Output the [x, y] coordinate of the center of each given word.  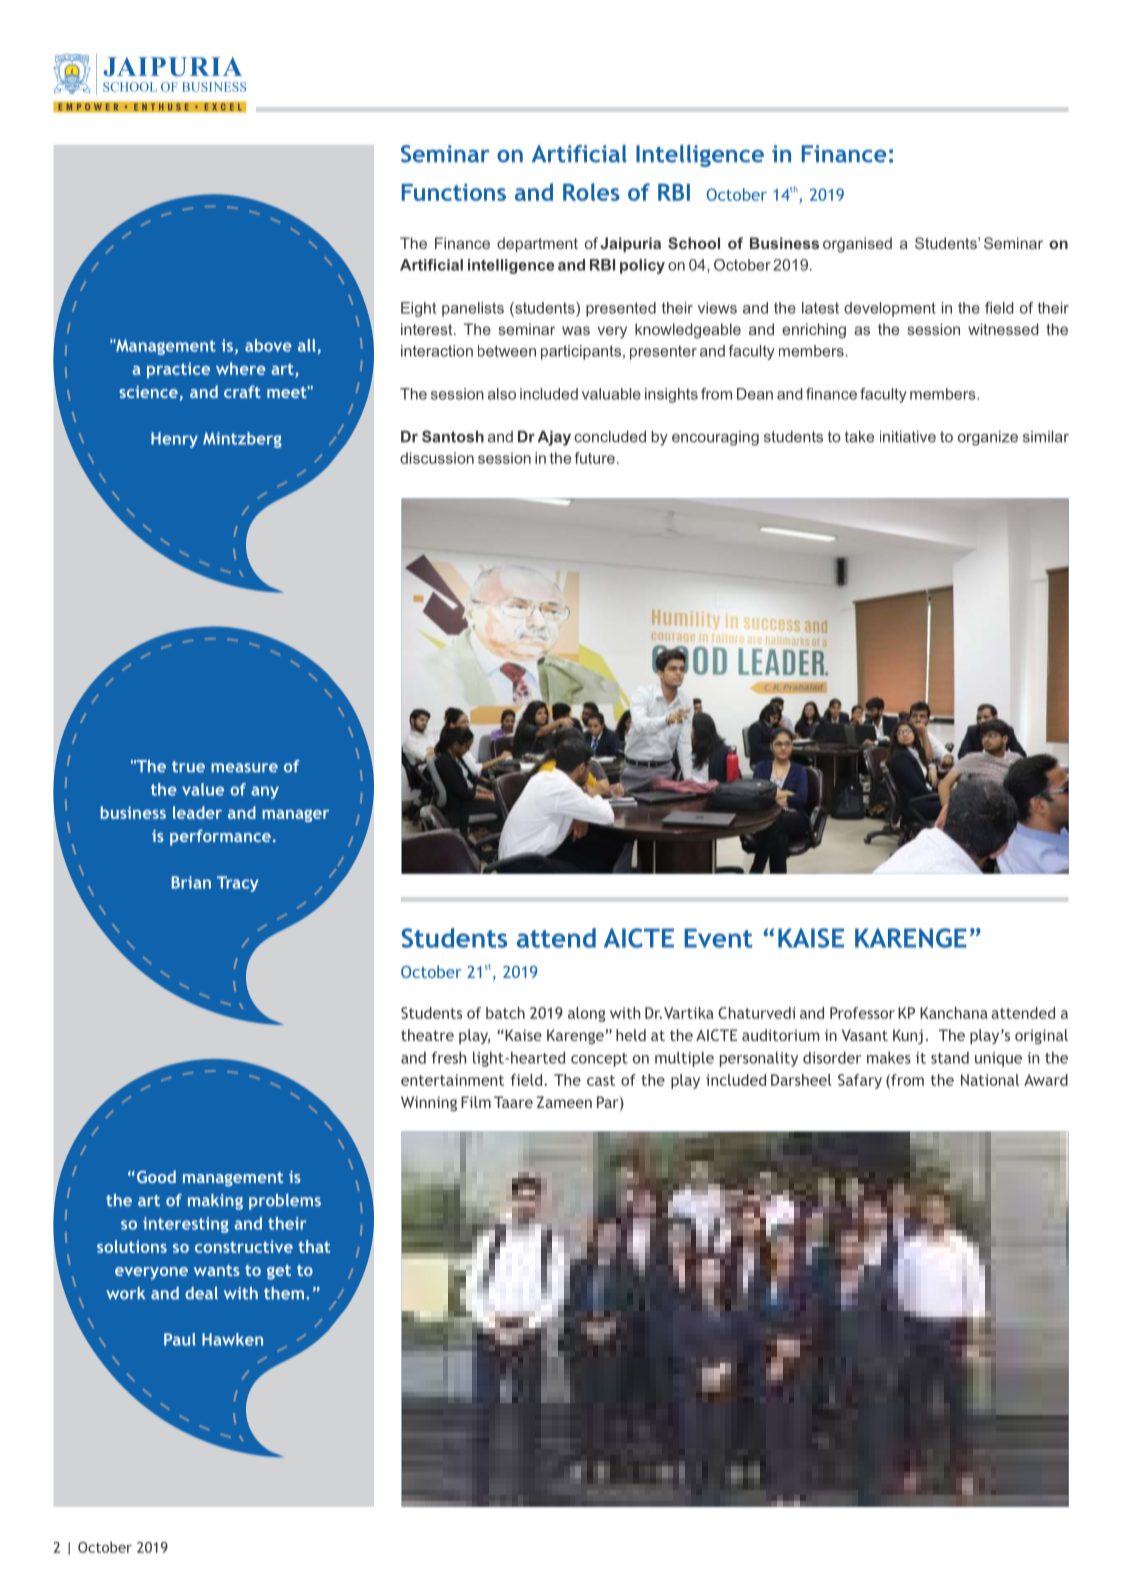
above [268, 345]
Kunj [908, 1036]
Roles [591, 192]
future [595, 458]
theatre [427, 1035]
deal [201, 1293]
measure [244, 768]
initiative [908, 437]
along [587, 1014]
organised [857, 245]
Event [718, 938]
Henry [174, 440]
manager [295, 815]
